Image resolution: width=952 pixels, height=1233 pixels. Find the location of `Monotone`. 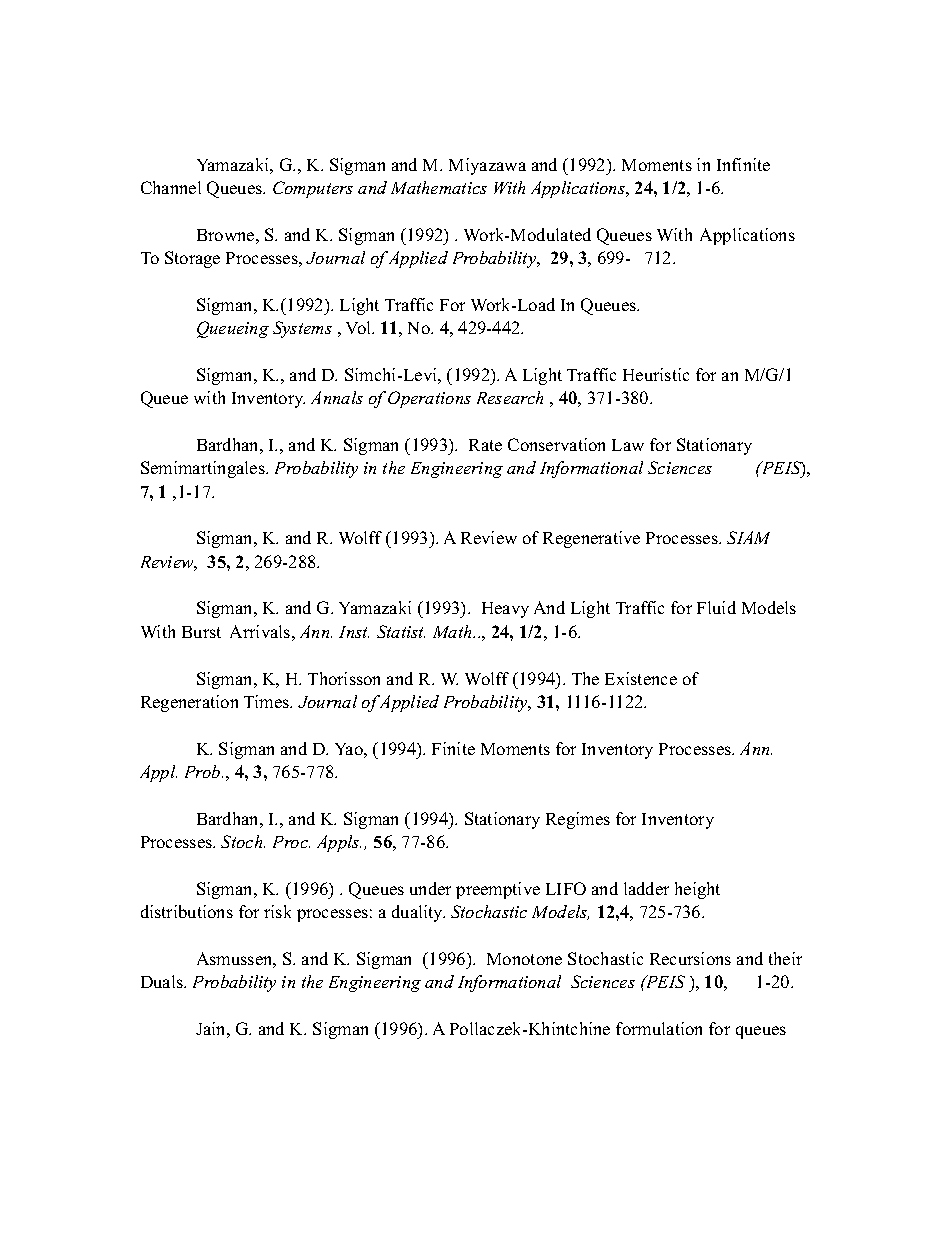

Monotone is located at coordinates (524, 959).
